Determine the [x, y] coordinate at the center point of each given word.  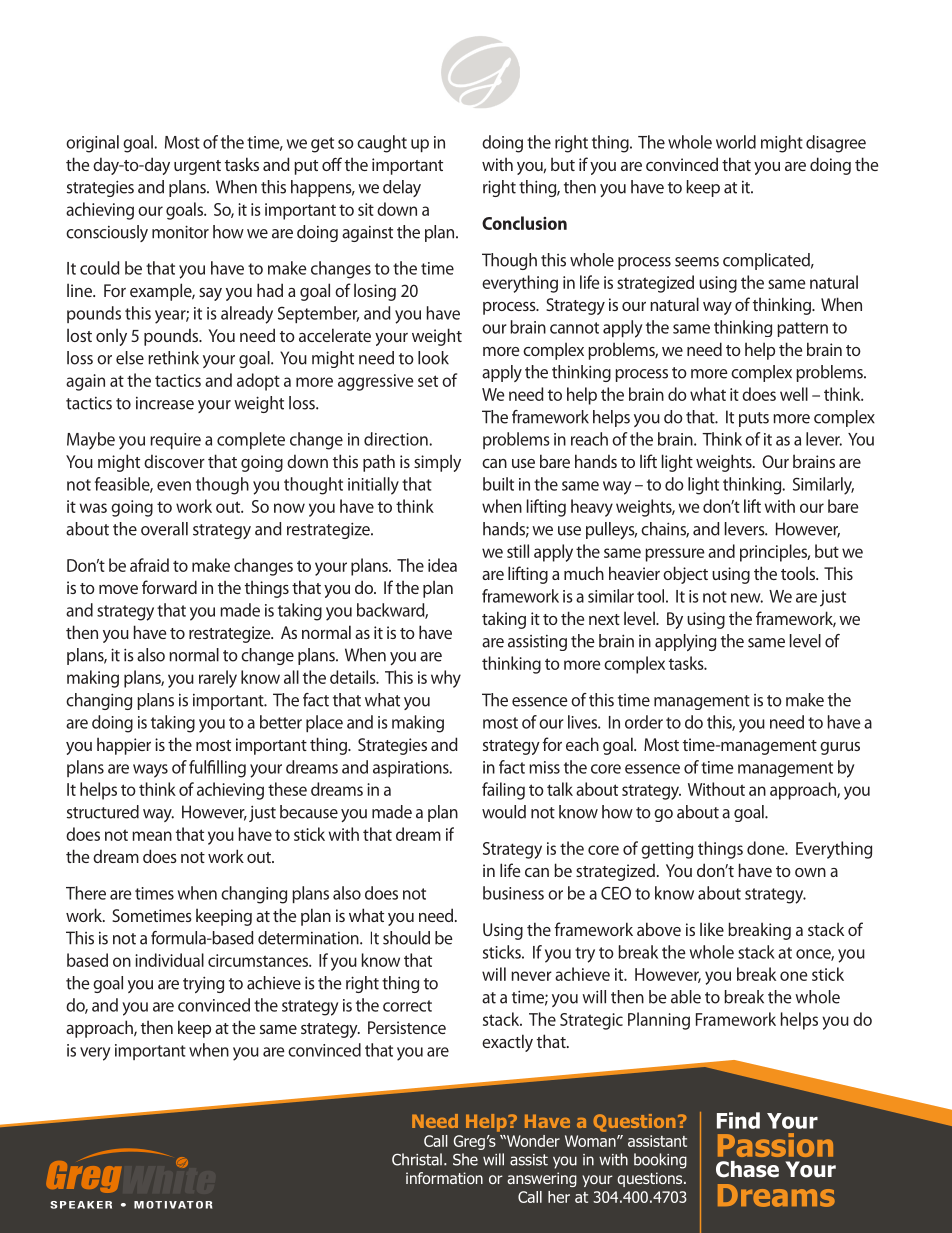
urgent [197, 167]
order [644, 722]
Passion [775, 1145]
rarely [218, 679]
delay [402, 188]
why [446, 679]
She [465, 1159]
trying [203, 984]
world [736, 142]
